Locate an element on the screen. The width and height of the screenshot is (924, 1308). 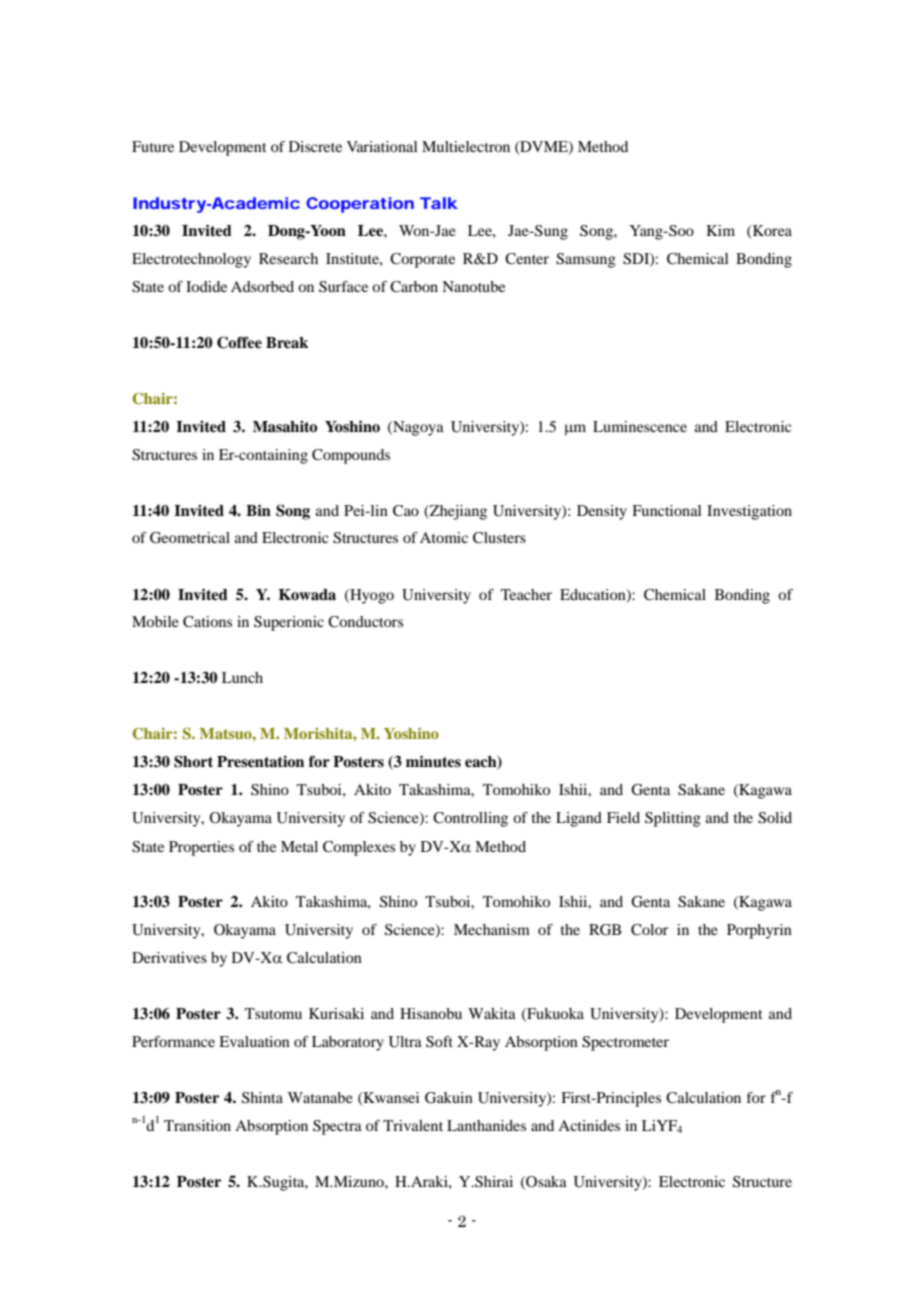
Conductors is located at coordinates (365, 622).
